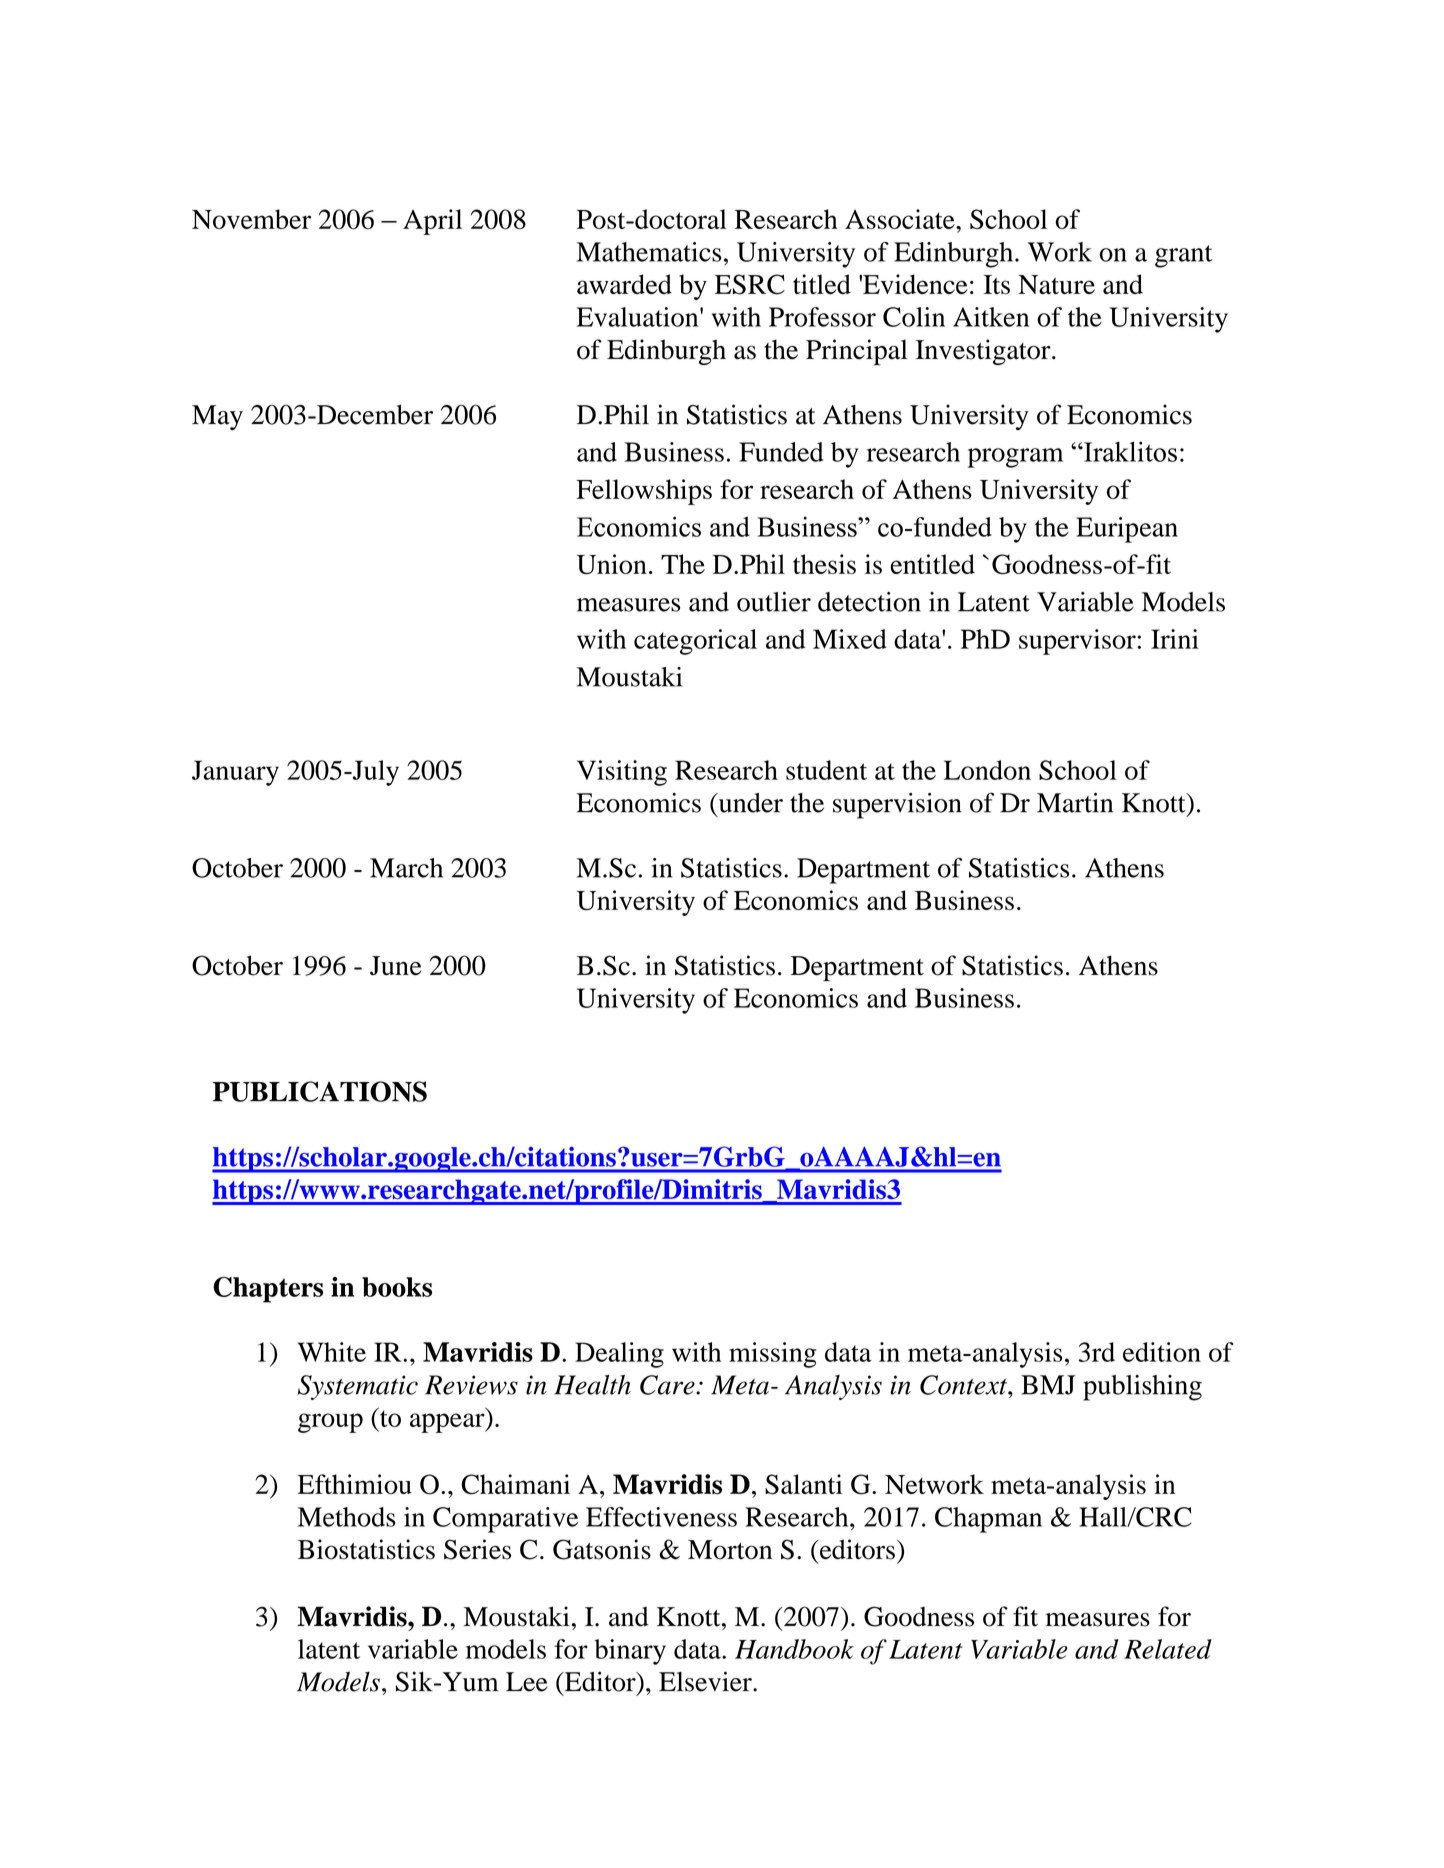 The image size is (1444, 1868). I want to click on November, so click(251, 219).
